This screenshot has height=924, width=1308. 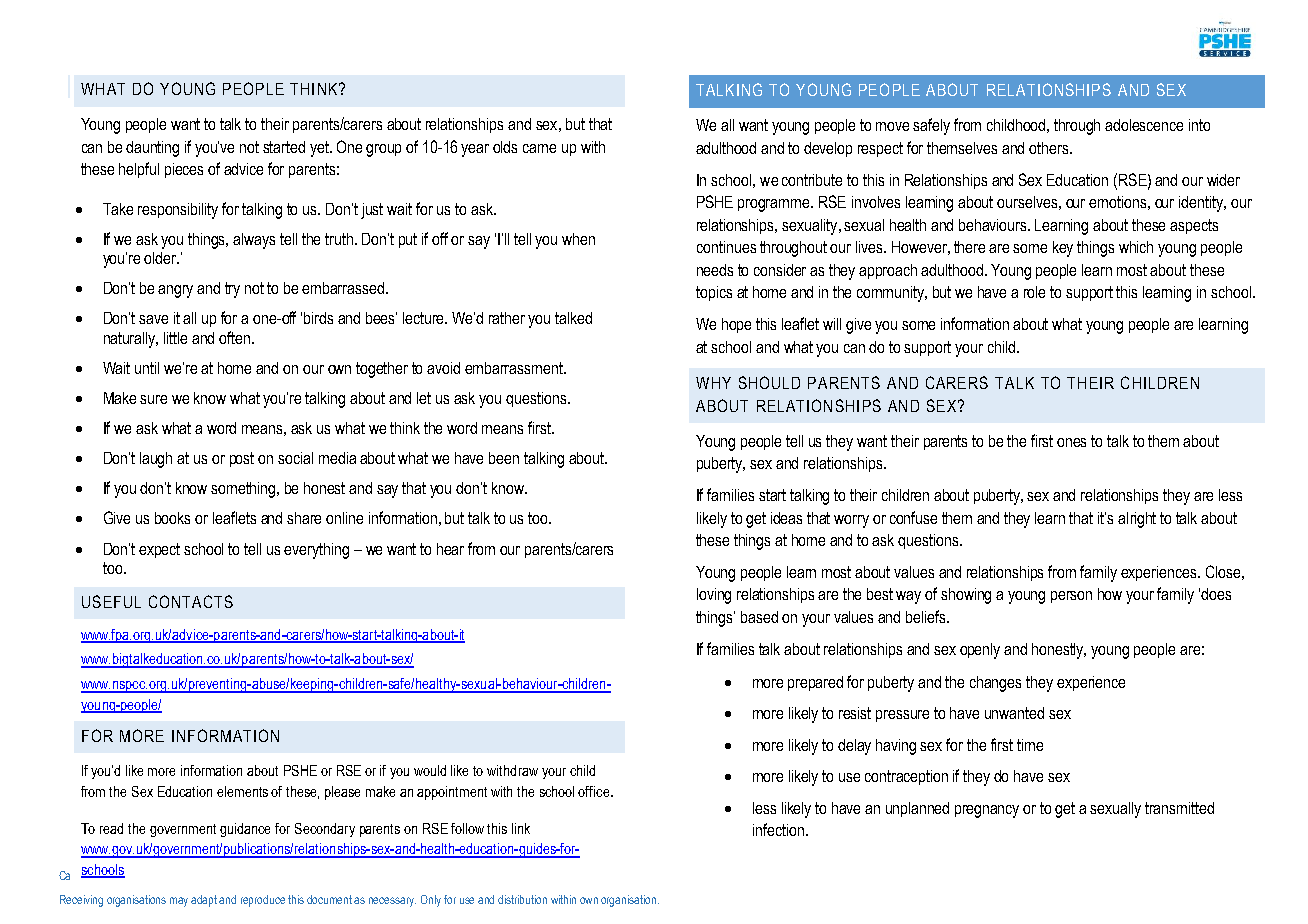 What do you see at coordinates (152, 149) in the screenshot?
I see `daunting` at bounding box center [152, 149].
